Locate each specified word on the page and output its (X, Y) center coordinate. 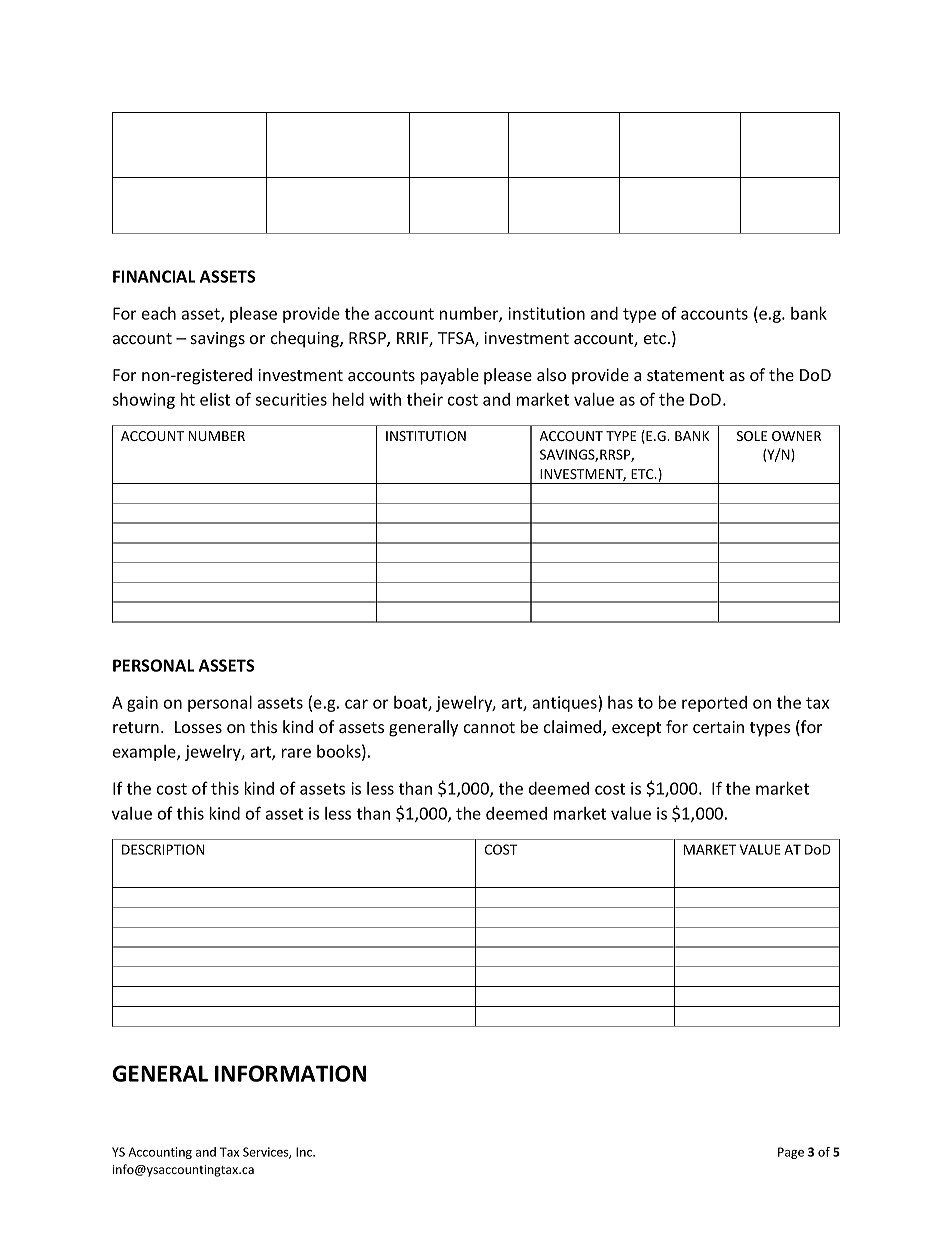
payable (450, 376)
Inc (305, 1152)
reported (714, 704)
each (159, 313)
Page (791, 1153)
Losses (198, 727)
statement (685, 375)
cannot (489, 727)
